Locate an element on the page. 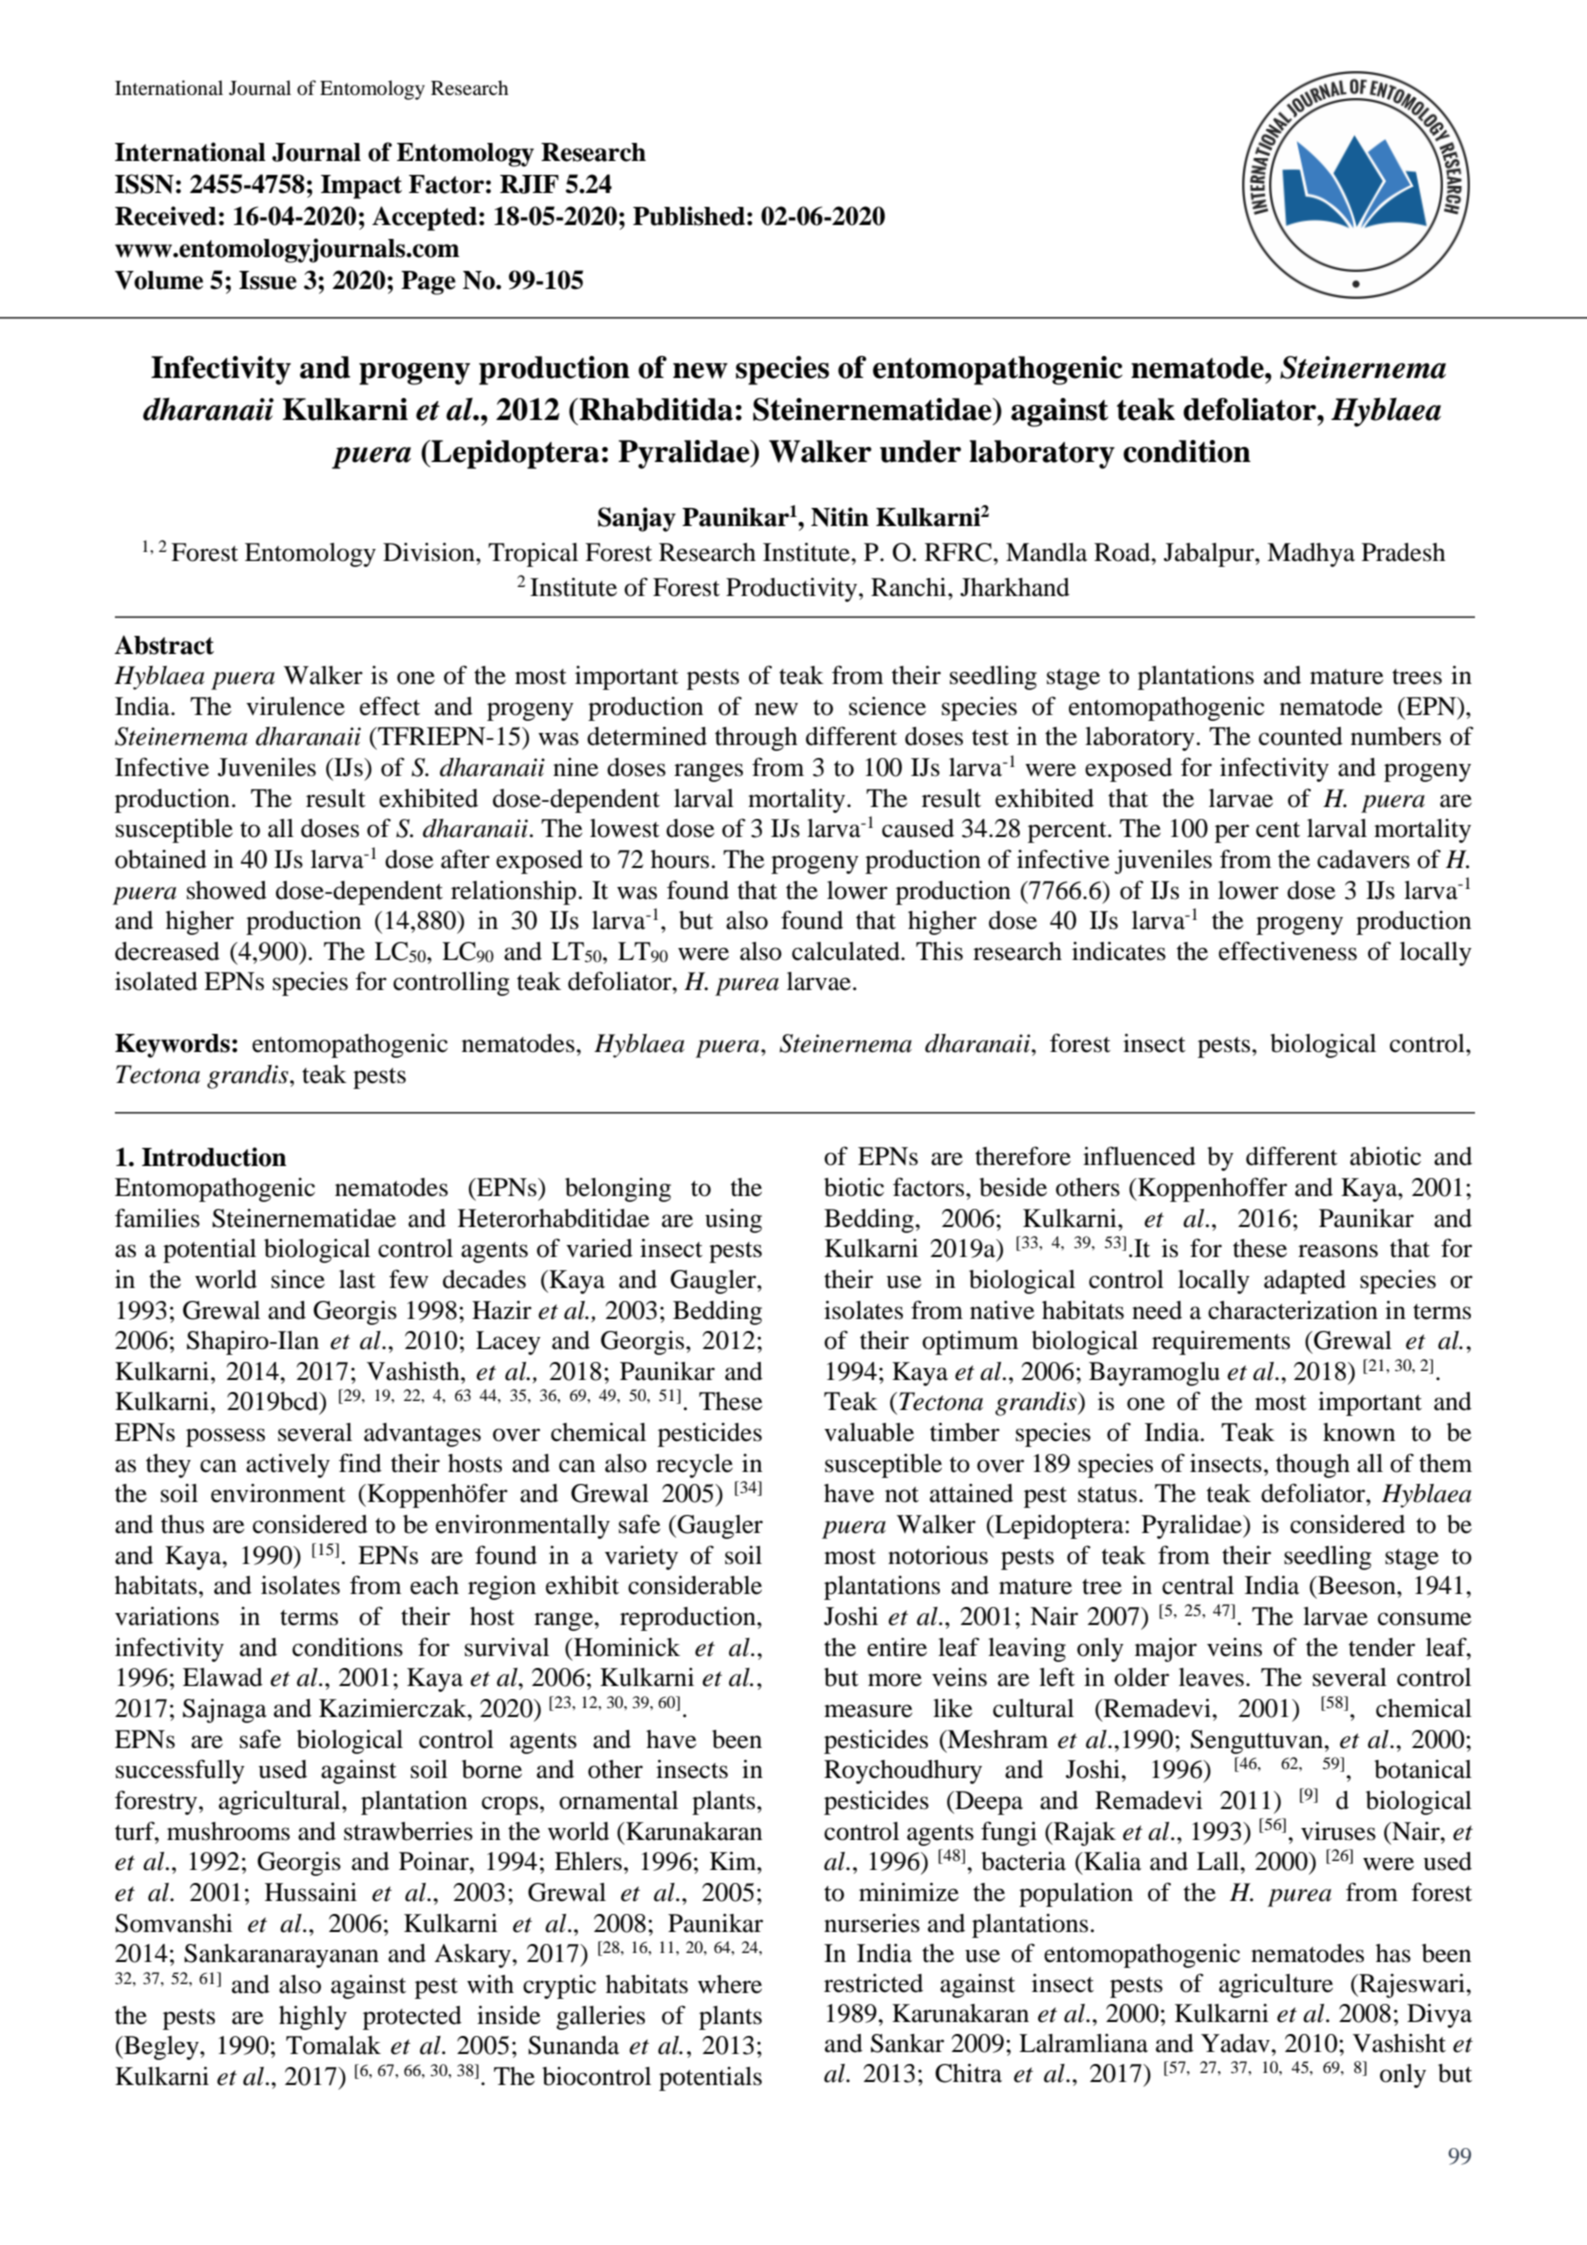 This document has width=1587, height=2245. highly is located at coordinates (313, 2018).
